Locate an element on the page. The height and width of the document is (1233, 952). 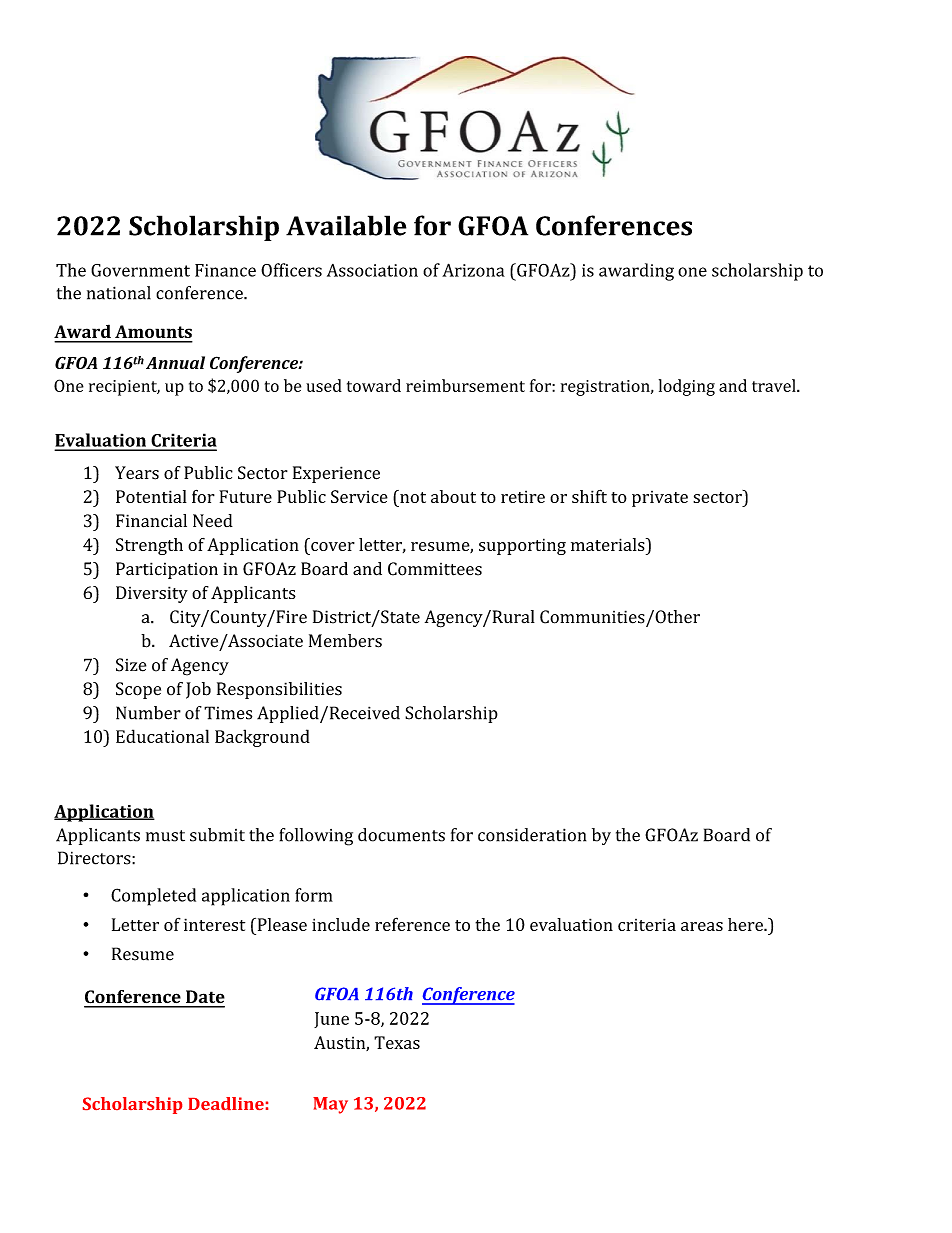
Committees is located at coordinates (435, 569).
